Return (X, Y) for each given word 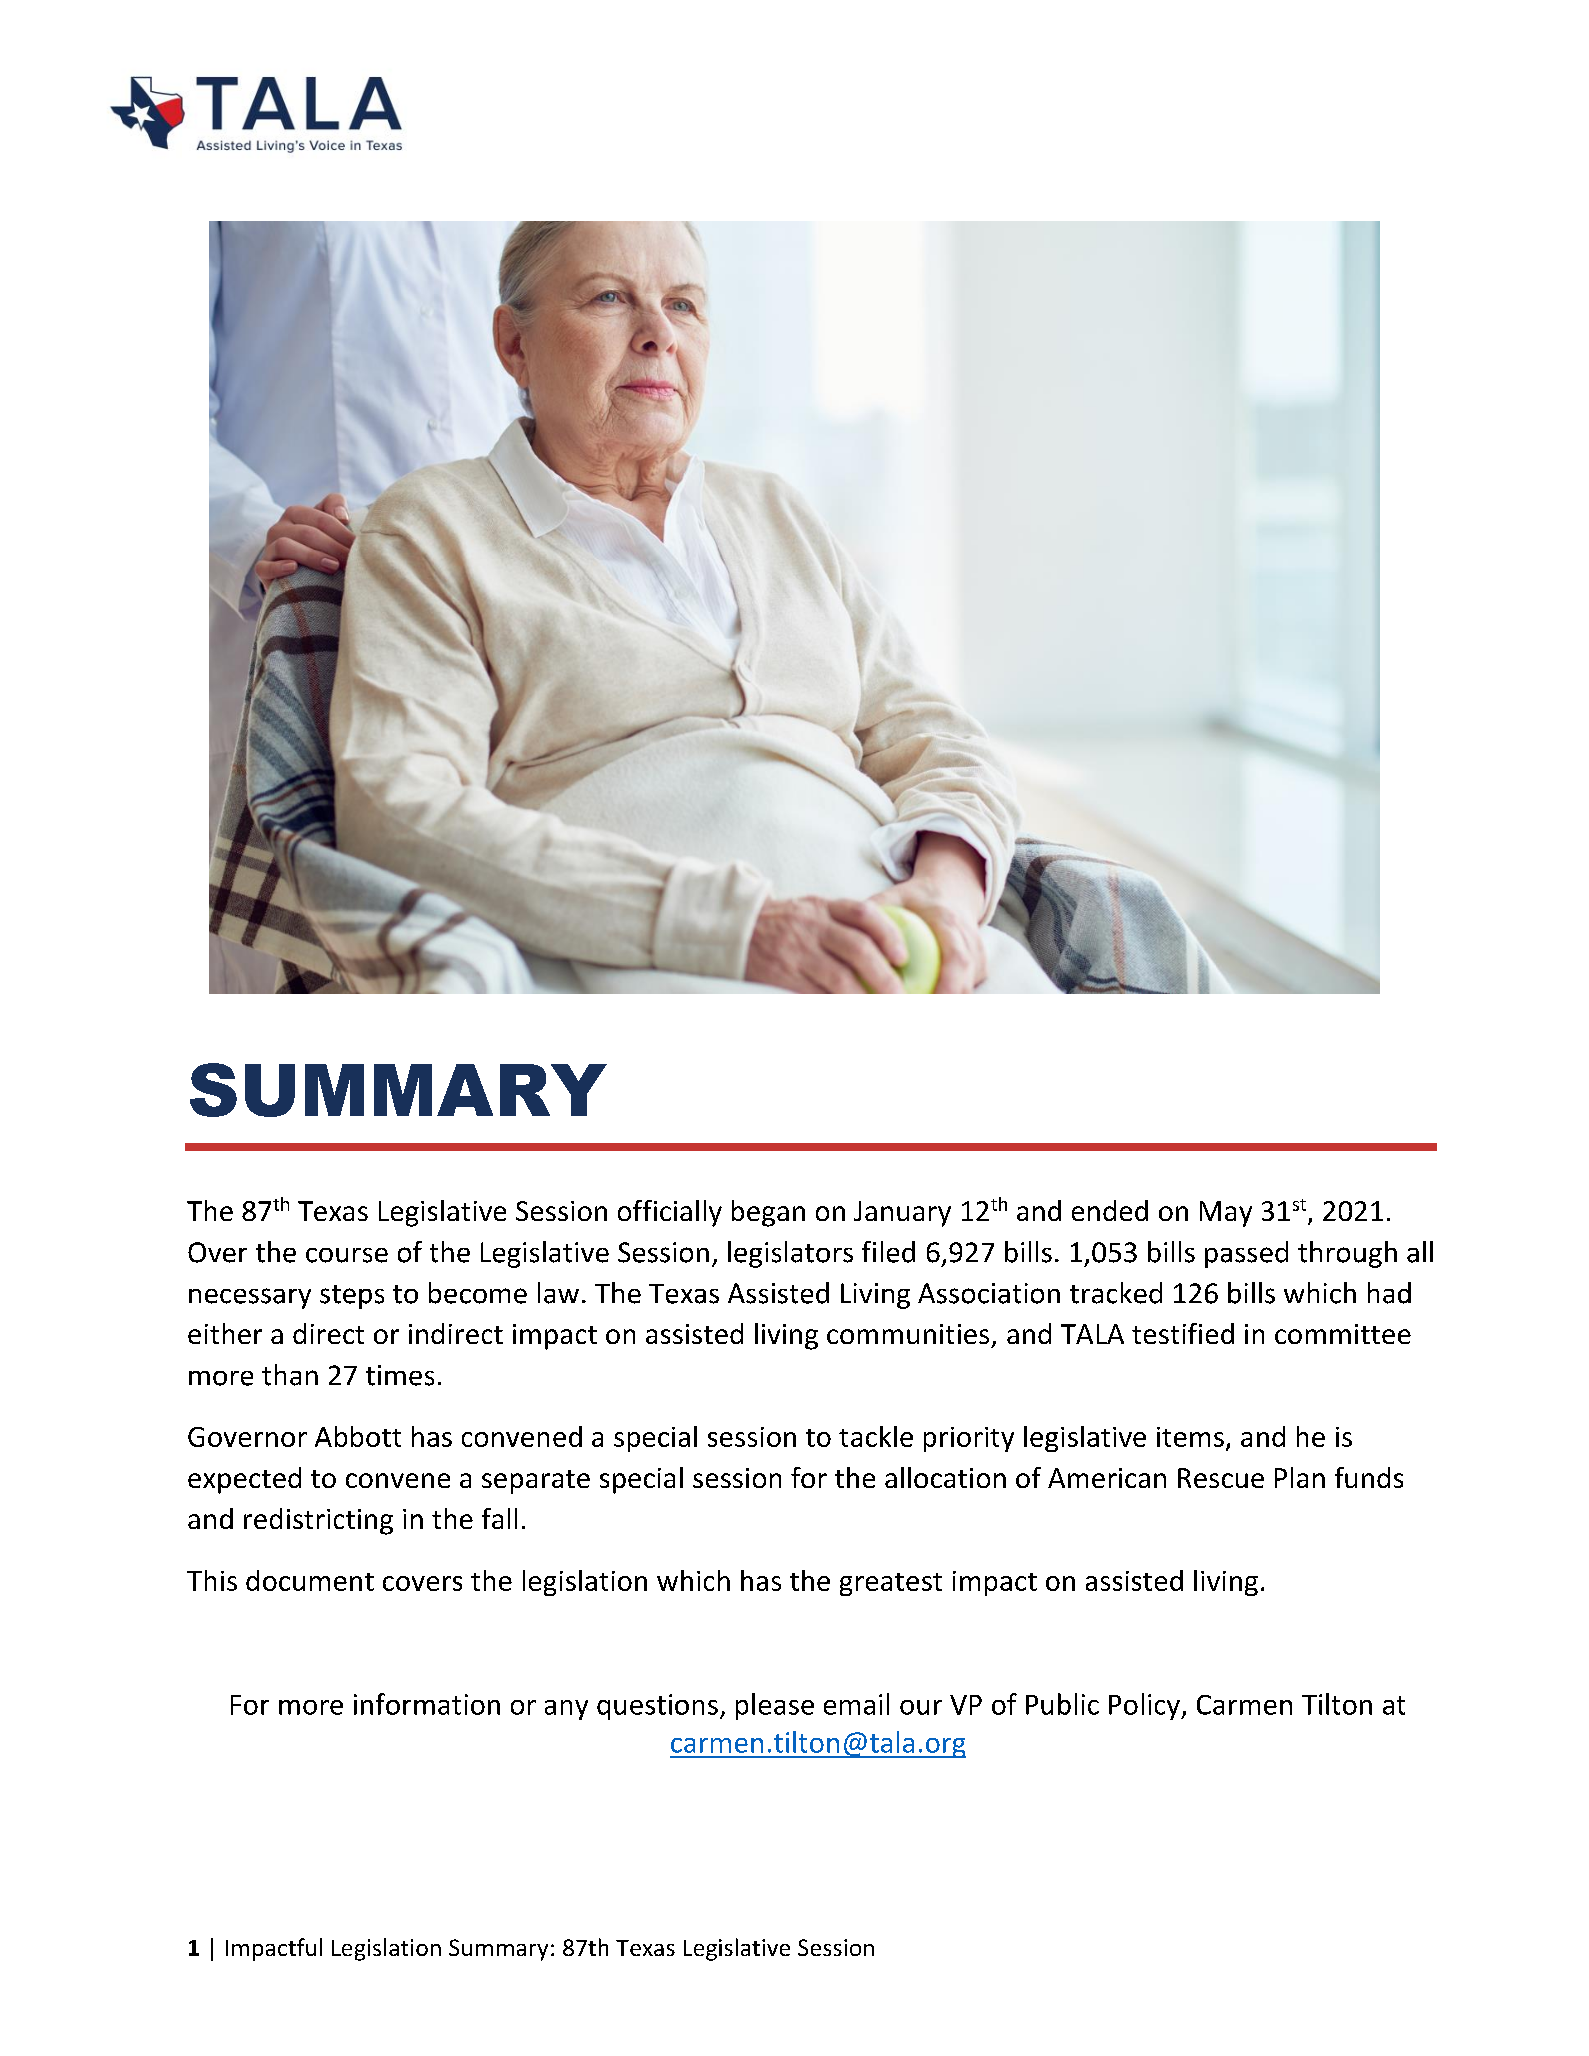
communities (908, 1334)
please (775, 1706)
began (768, 1213)
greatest (891, 1584)
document (310, 1580)
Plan (1300, 1477)
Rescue (1221, 1478)
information (427, 1704)
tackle (876, 1436)
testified (1183, 1333)
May (1226, 1214)
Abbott (358, 1436)
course (347, 1255)
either (225, 1333)
